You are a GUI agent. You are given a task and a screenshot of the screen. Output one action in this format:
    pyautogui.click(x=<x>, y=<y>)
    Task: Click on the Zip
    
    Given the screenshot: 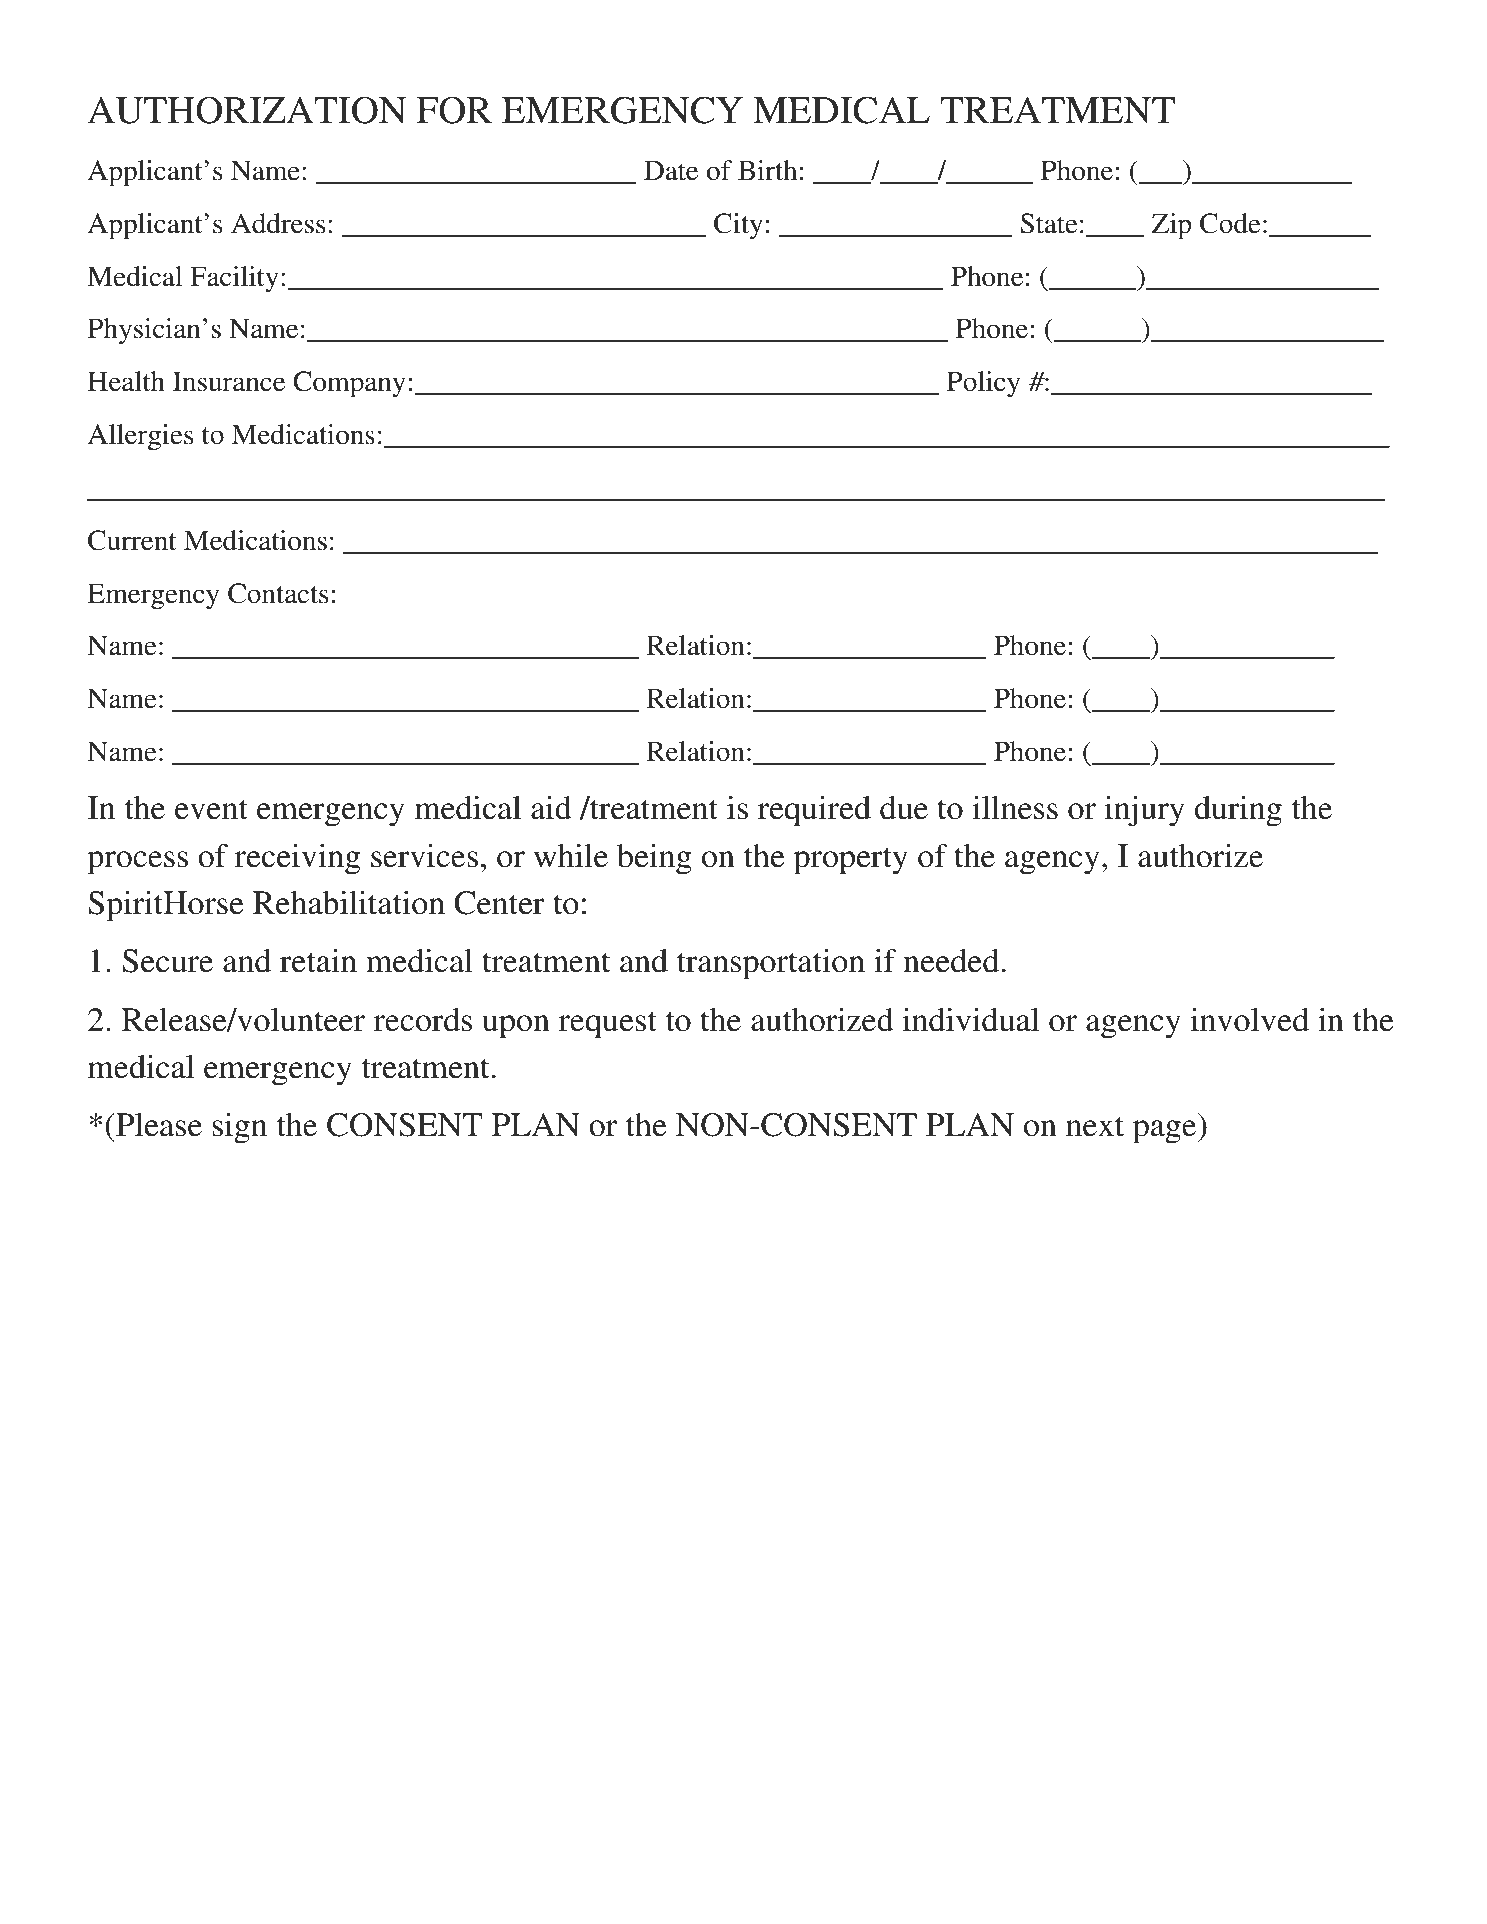 What is the action you would take?
    pyautogui.click(x=1171, y=226)
